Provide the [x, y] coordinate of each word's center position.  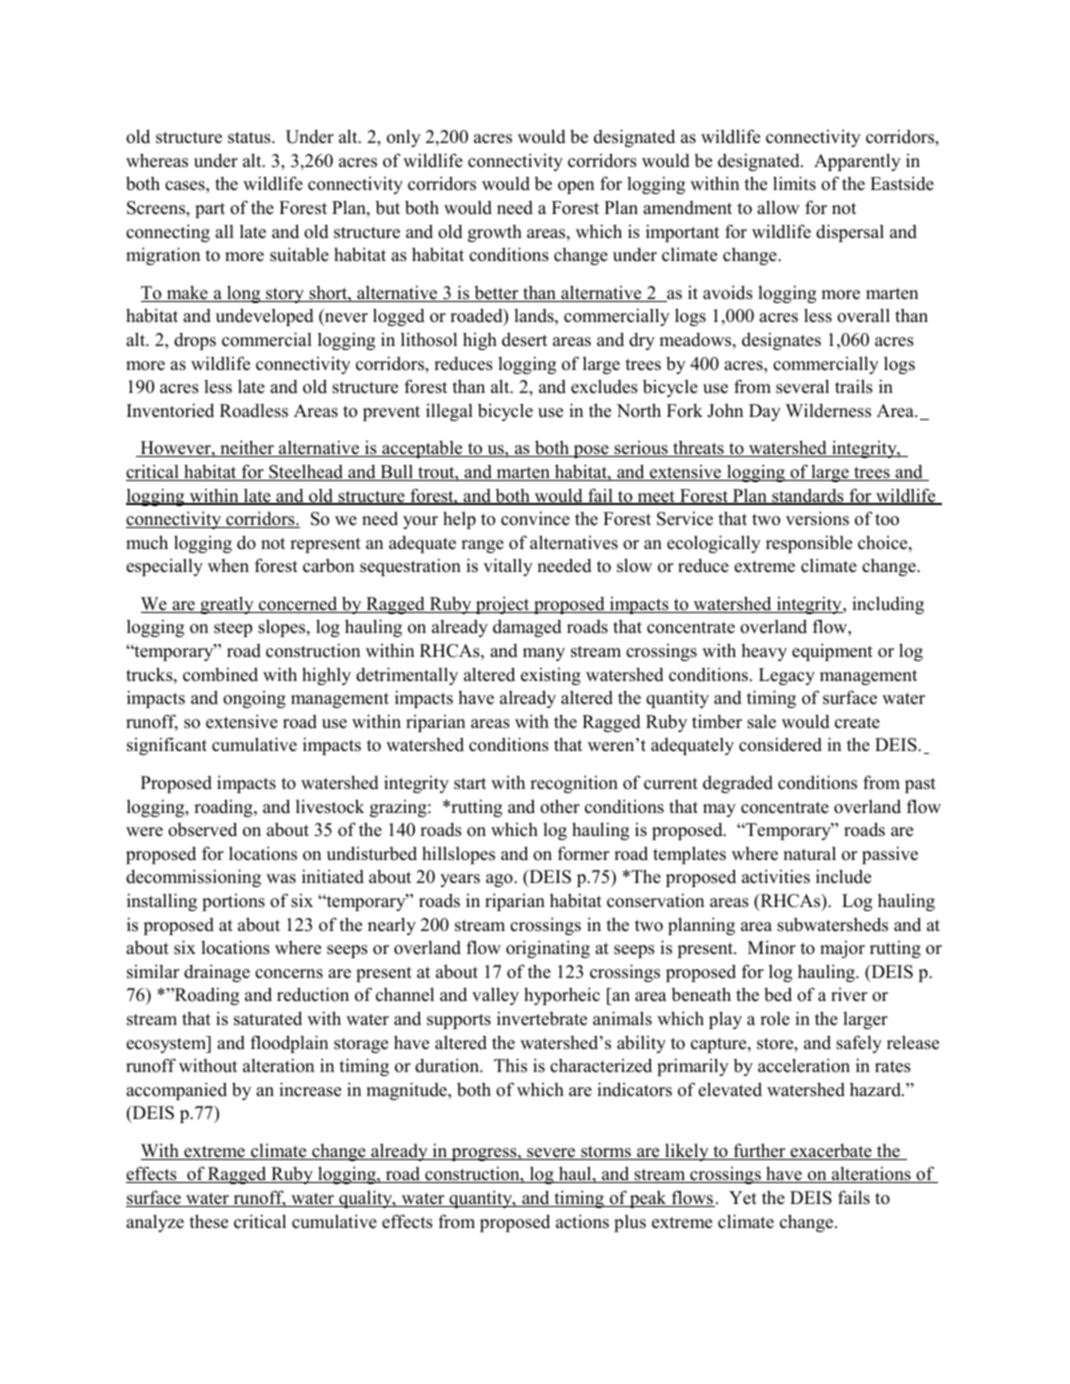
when [228, 566]
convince [535, 518]
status [250, 138]
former [583, 853]
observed [202, 829]
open [576, 187]
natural [809, 853]
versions [817, 518]
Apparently [857, 162]
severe [551, 1154]
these [208, 1221]
